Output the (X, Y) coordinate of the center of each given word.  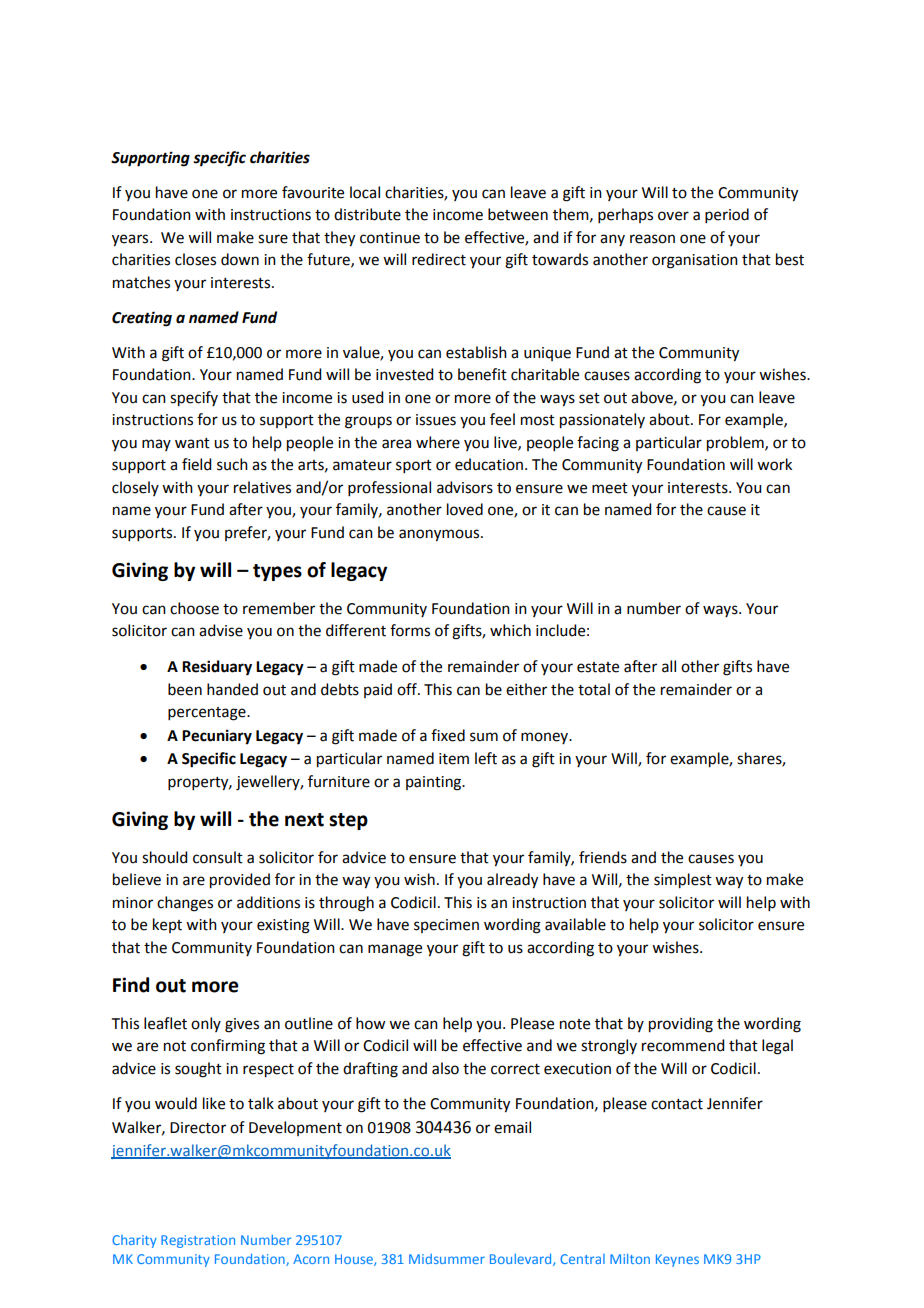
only (206, 1024)
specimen (446, 926)
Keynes (677, 1260)
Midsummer (447, 1259)
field (196, 464)
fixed (448, 735)
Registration (198, 1241)
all (669, 666)
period (727, 215)
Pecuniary (217, 737)
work (774, 464)
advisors (465, 487)
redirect (439, 259)
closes (195, 259)
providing (681, 1025)
